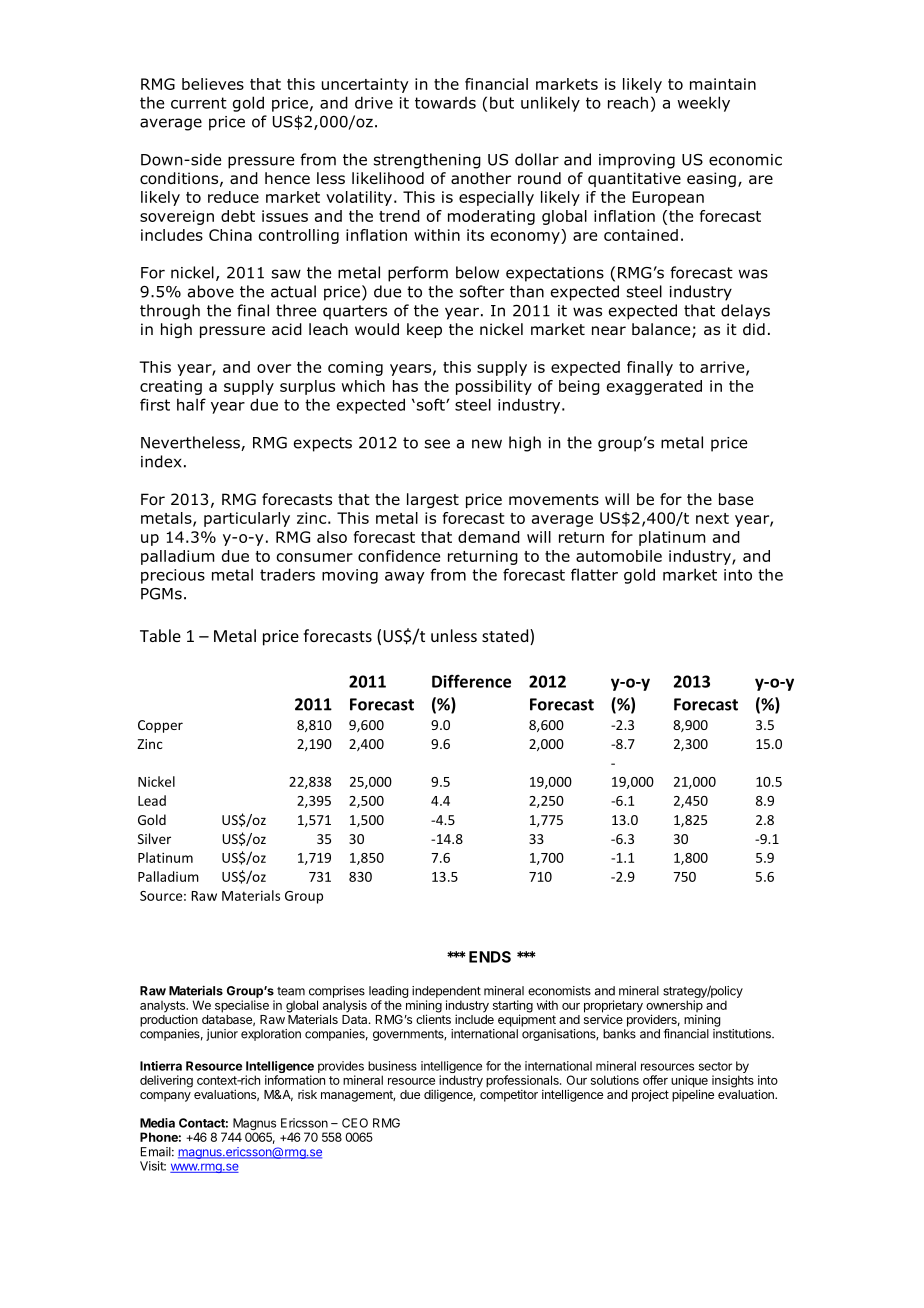 This screenshot has height=1308, width=924. What do you see at coordinates (166, 1081) in the screenshot?
I see `delivering` at bounding box center [166, 1081].
